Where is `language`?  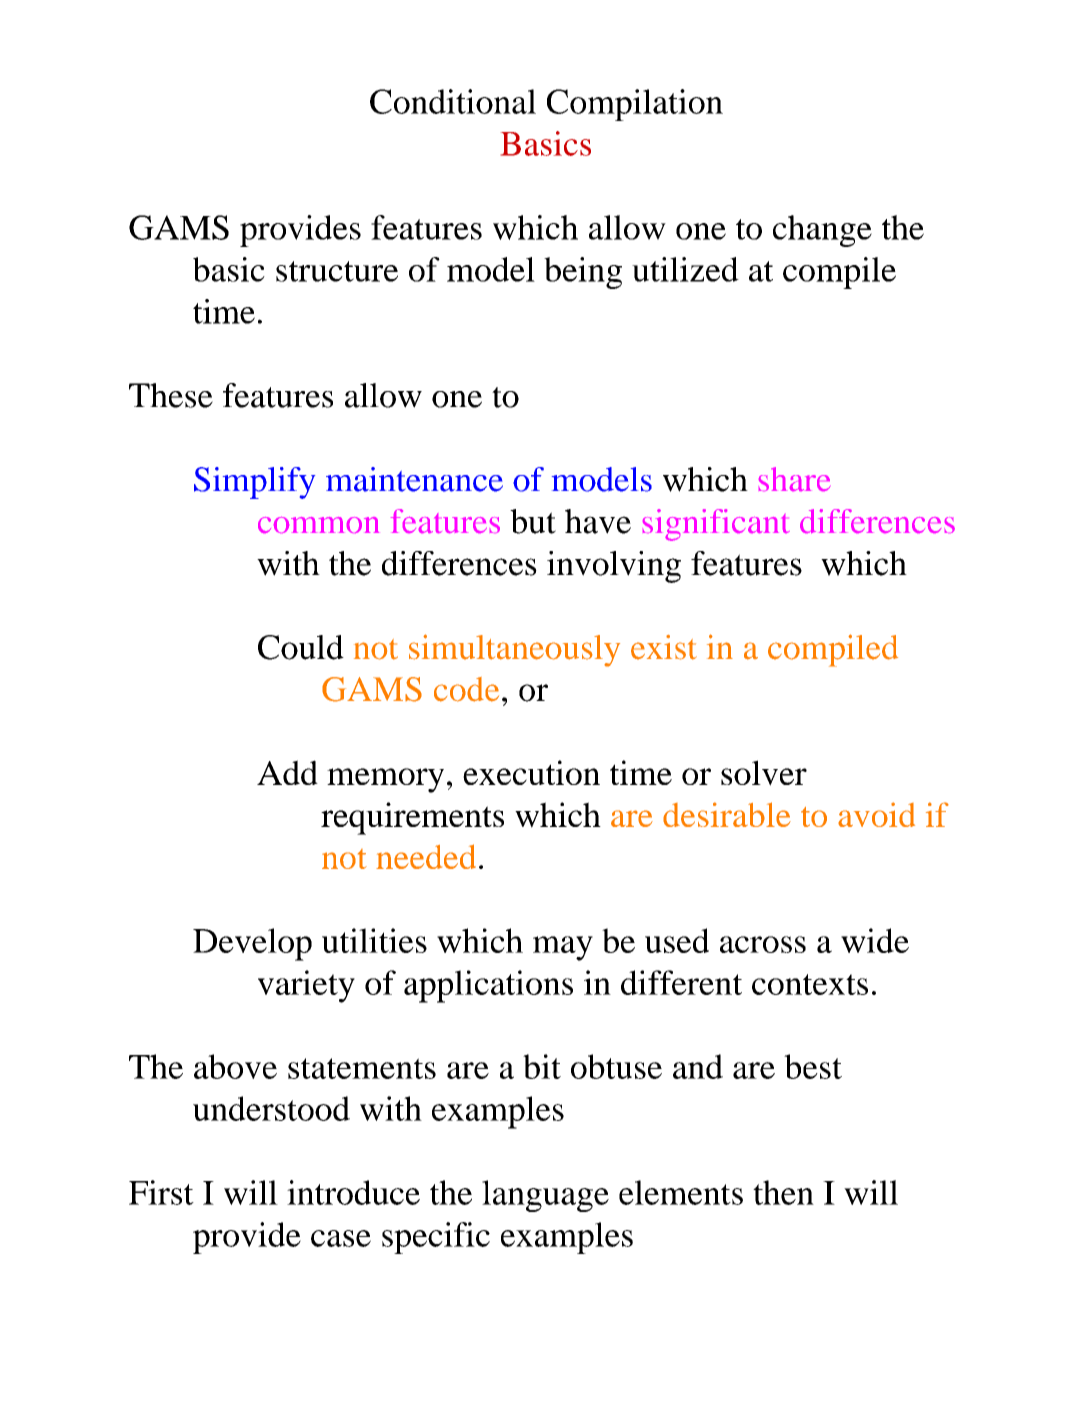
language is located at coordinates (545, 1196).
